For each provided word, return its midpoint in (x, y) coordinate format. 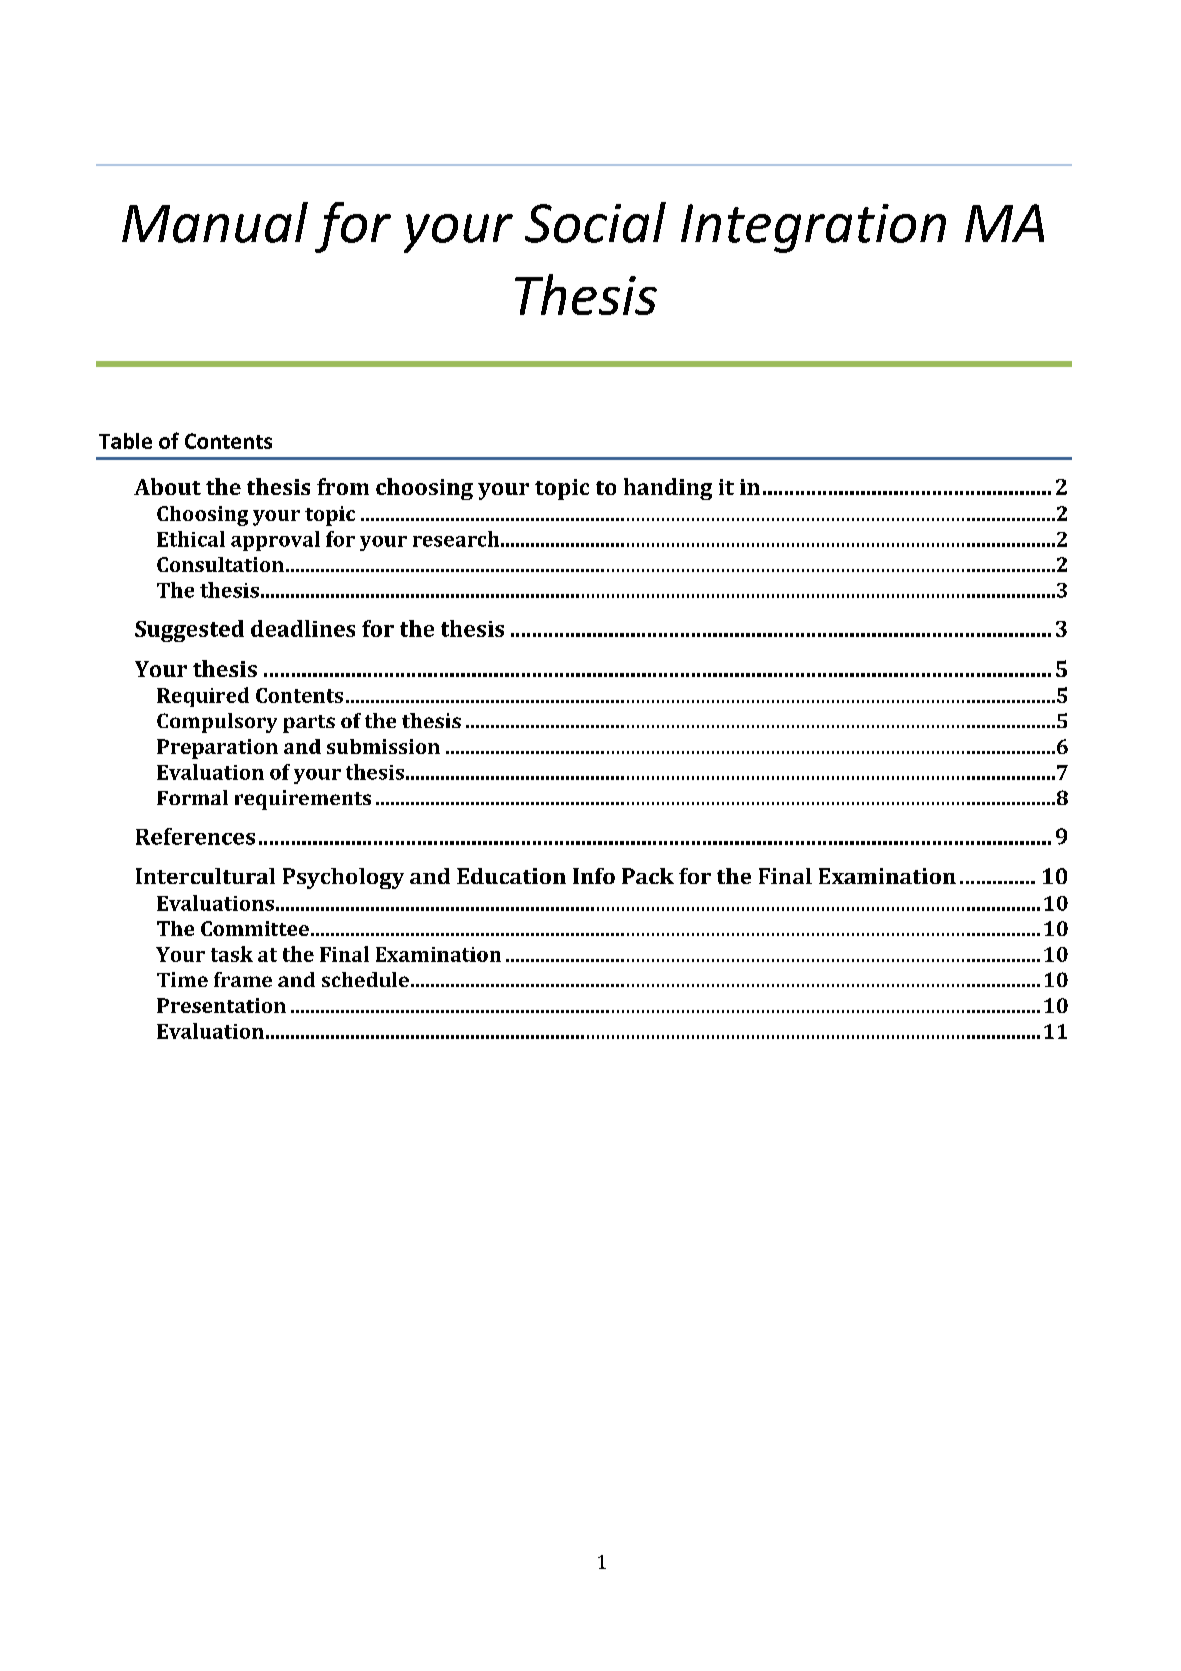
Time (182, 979)
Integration (813, 228)
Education (511, 876)
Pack (648, 876)
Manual (215, 222)
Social (595, 222)
